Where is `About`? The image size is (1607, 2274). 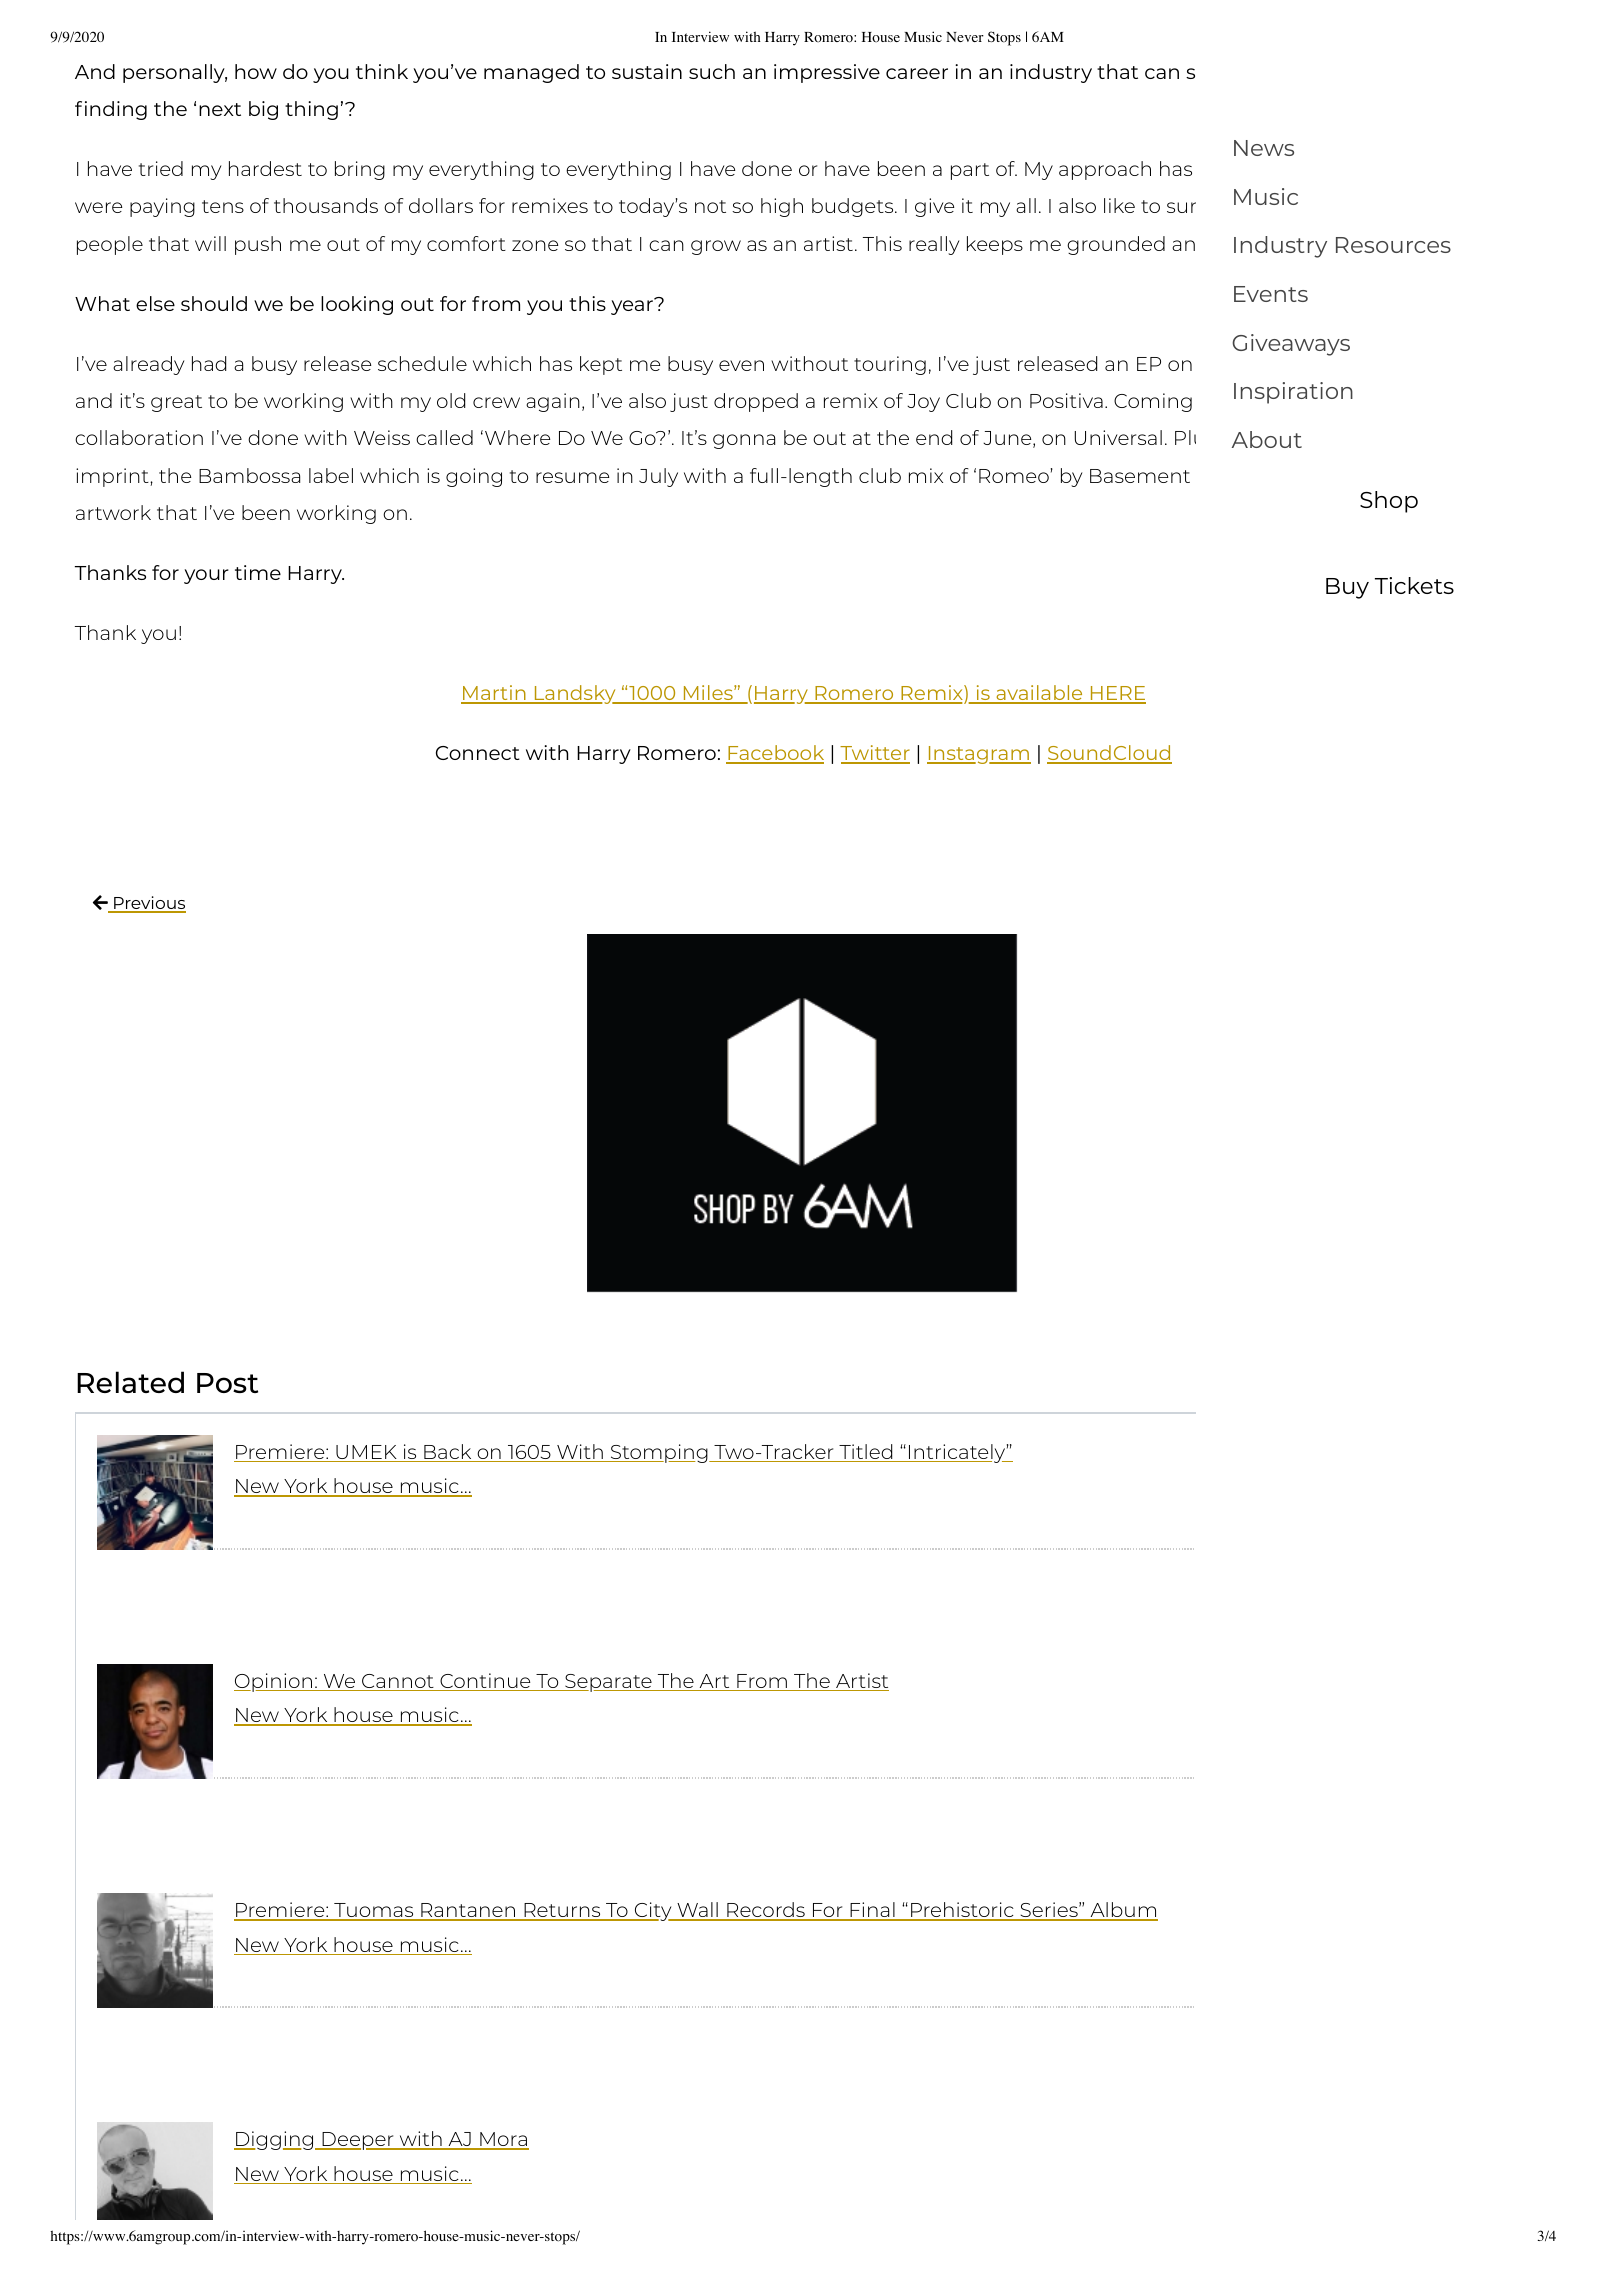 About is located at coordinates (1267, 439).
